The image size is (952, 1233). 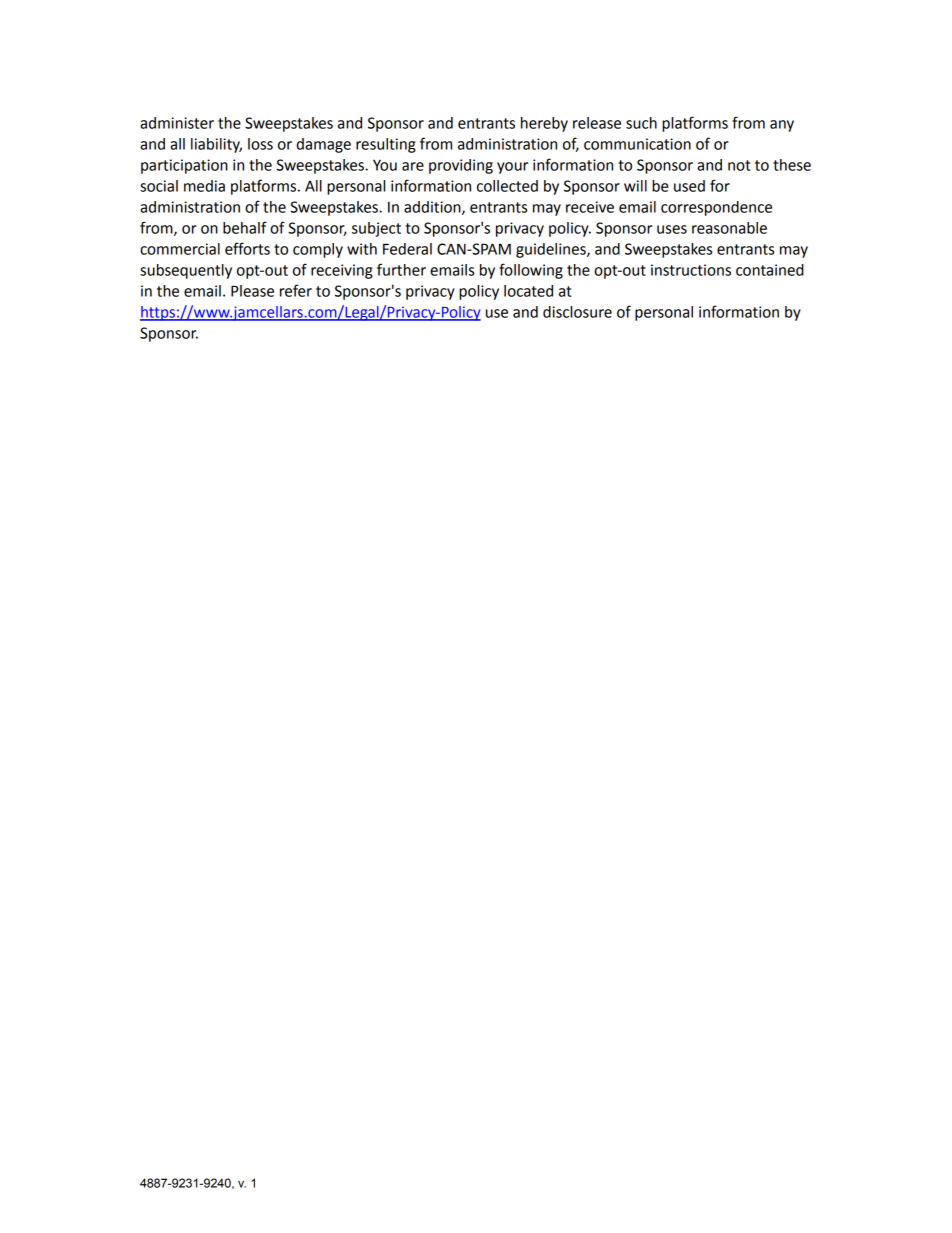 What do you see at coordinates (177, 123) in the screenshot?
I see `administer` at bounding box center [177, 123].
